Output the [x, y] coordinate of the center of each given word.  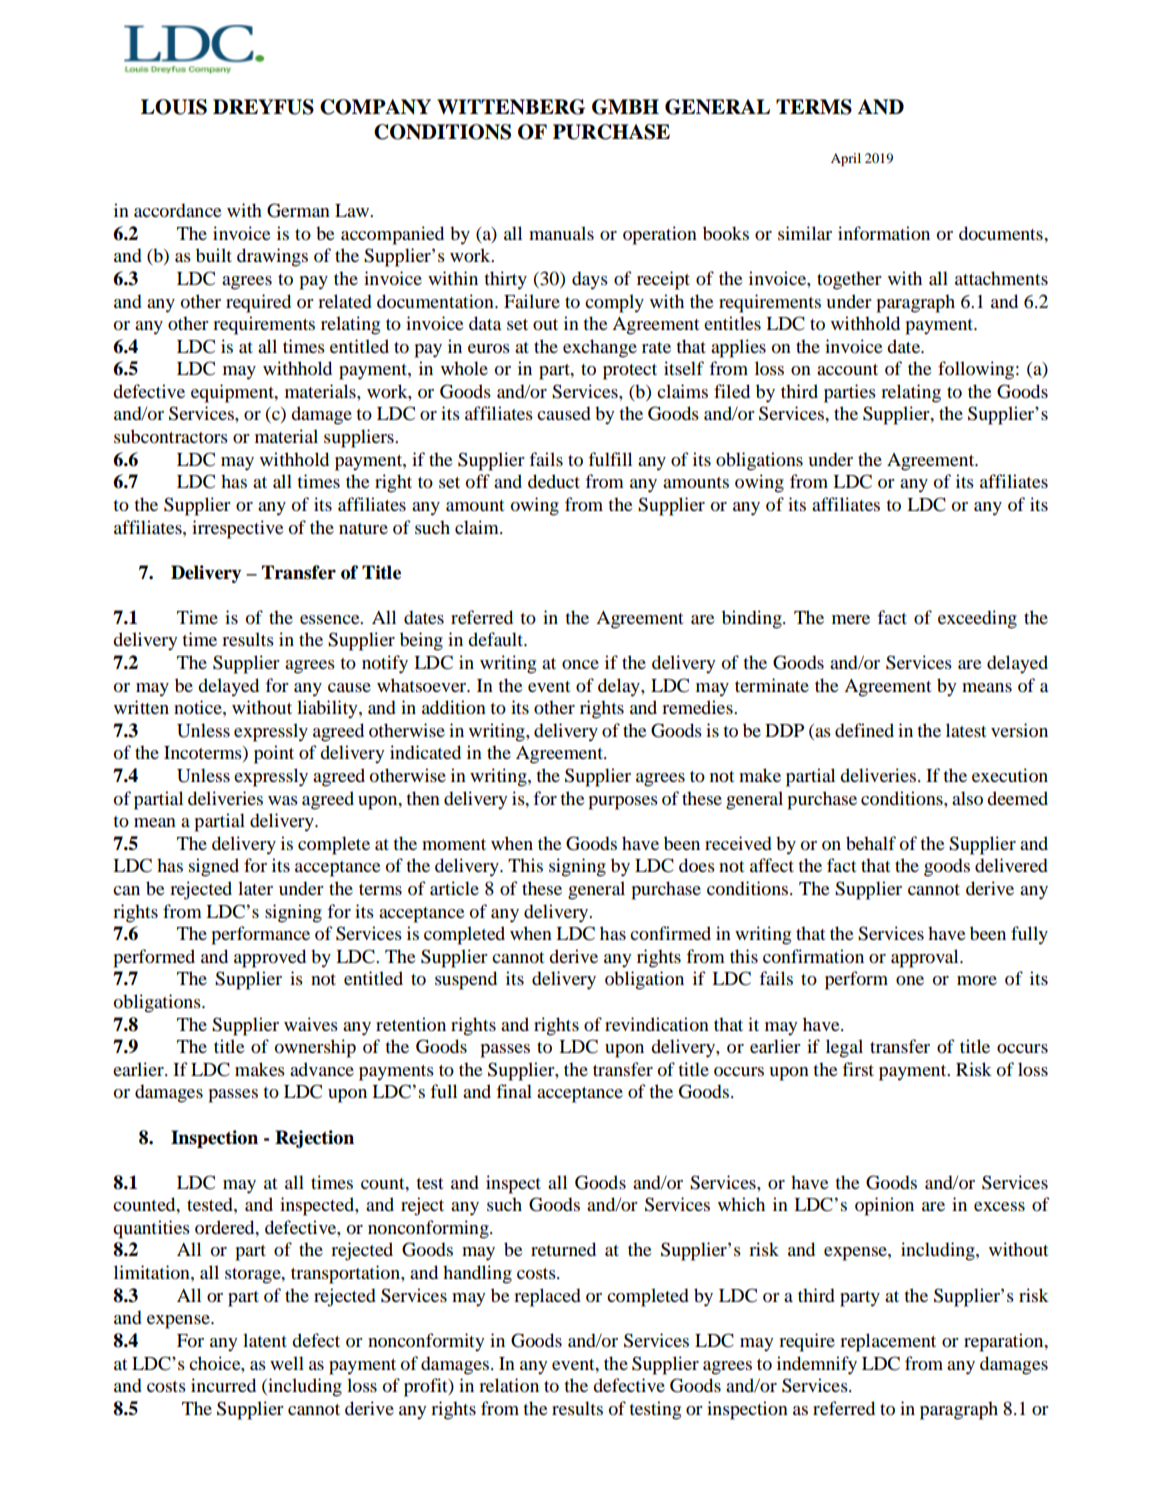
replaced [547, 1297]
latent [265, 1340]
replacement [888, 1342]
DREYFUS [263, 107]
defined [864, 730]
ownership [315, 1048]
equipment [233, 393]
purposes [623, 803]
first [858, 1069]
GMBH [625, 107]
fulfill [610, 459]
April [846, 159]
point [274, 754]
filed [732, 391]
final [514, 1091]
